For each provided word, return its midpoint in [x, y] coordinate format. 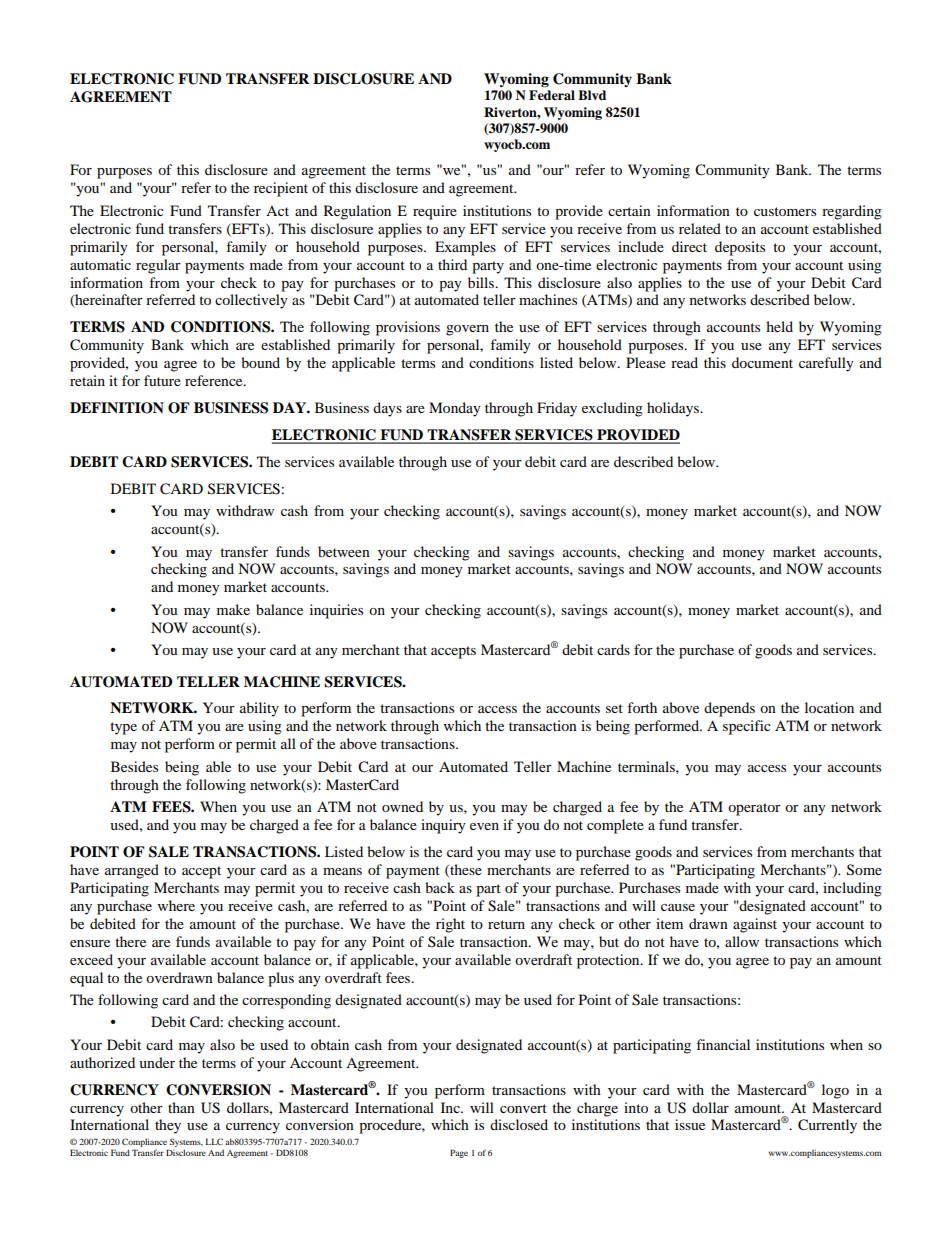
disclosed [519, 1124]
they [168, 1126]
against [755, 925]
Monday [455, 409]
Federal [552, 95]
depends [729, 709]
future [162, 380]
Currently [827, 1126]
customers [785, 211]
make [233, 609]
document [762, 362]
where [176, 905]
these [465, 870]
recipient [281, 189]
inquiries [336, 611]
